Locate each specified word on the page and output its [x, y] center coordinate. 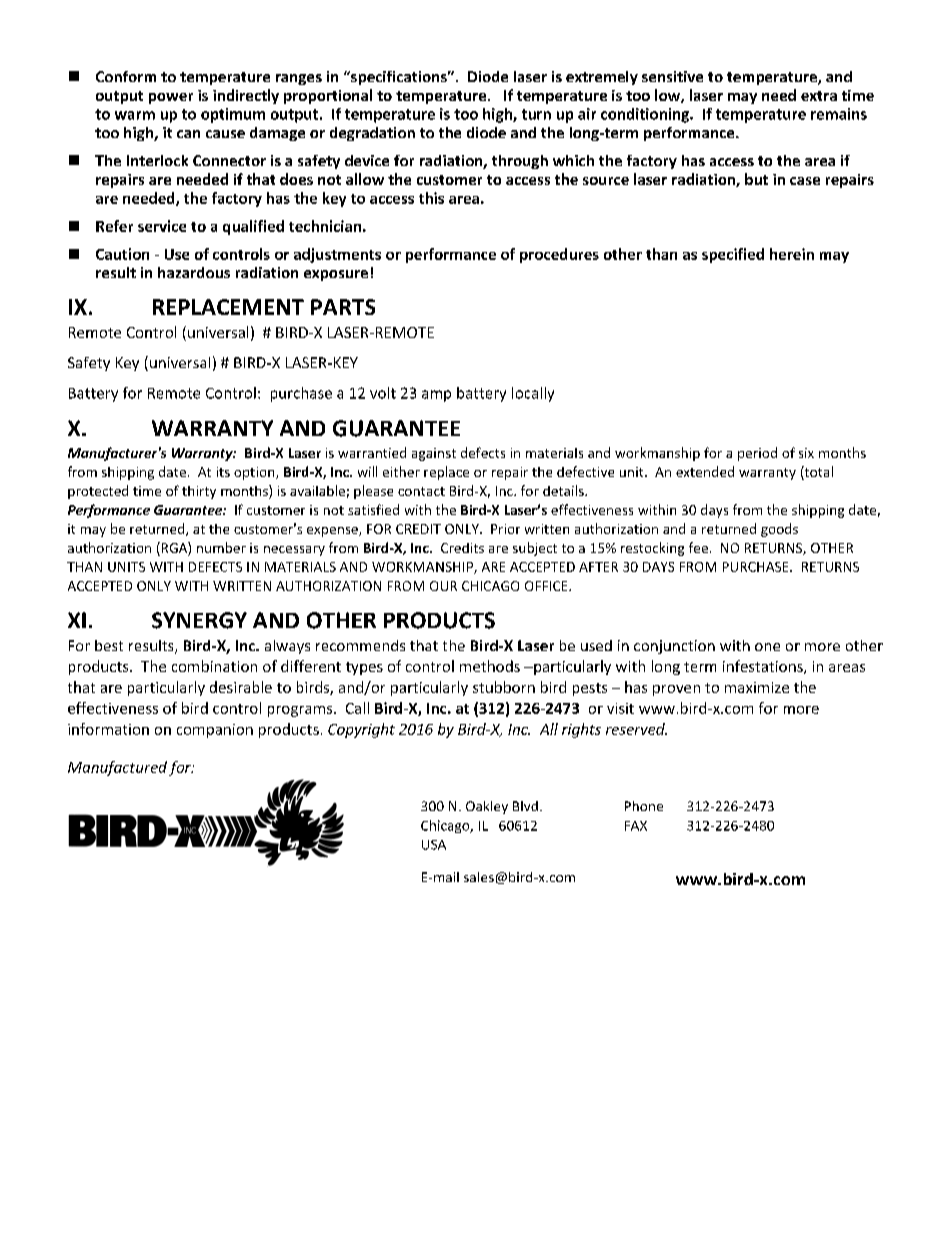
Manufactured [117, 768]
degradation [372, 134]
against [434, 454]
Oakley [487, 807]
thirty [199, 492]
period [757, 454]
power [171, 98]
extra [819, 96]
